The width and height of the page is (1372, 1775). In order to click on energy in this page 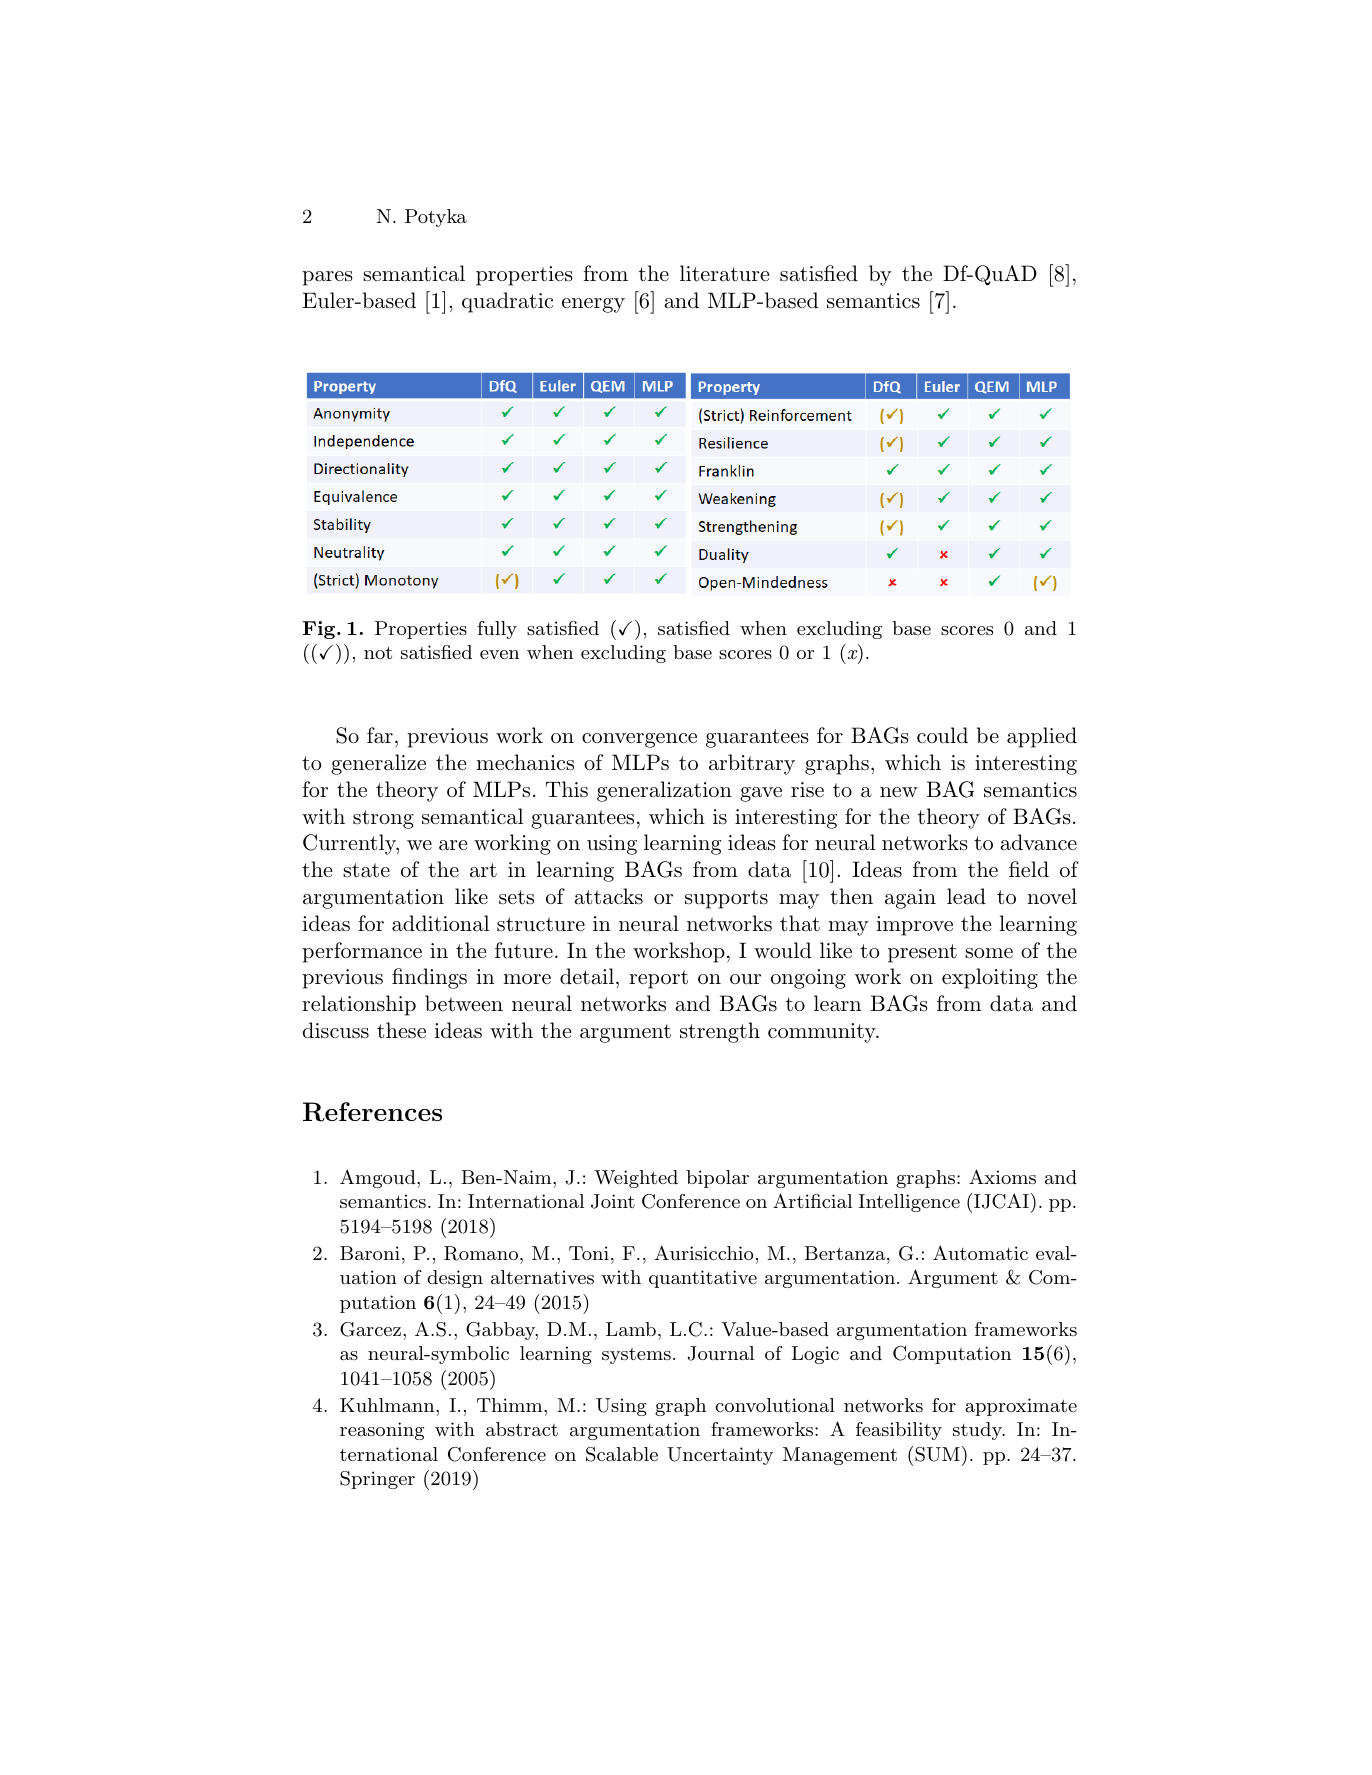, I will do `click(593, 305)`.
